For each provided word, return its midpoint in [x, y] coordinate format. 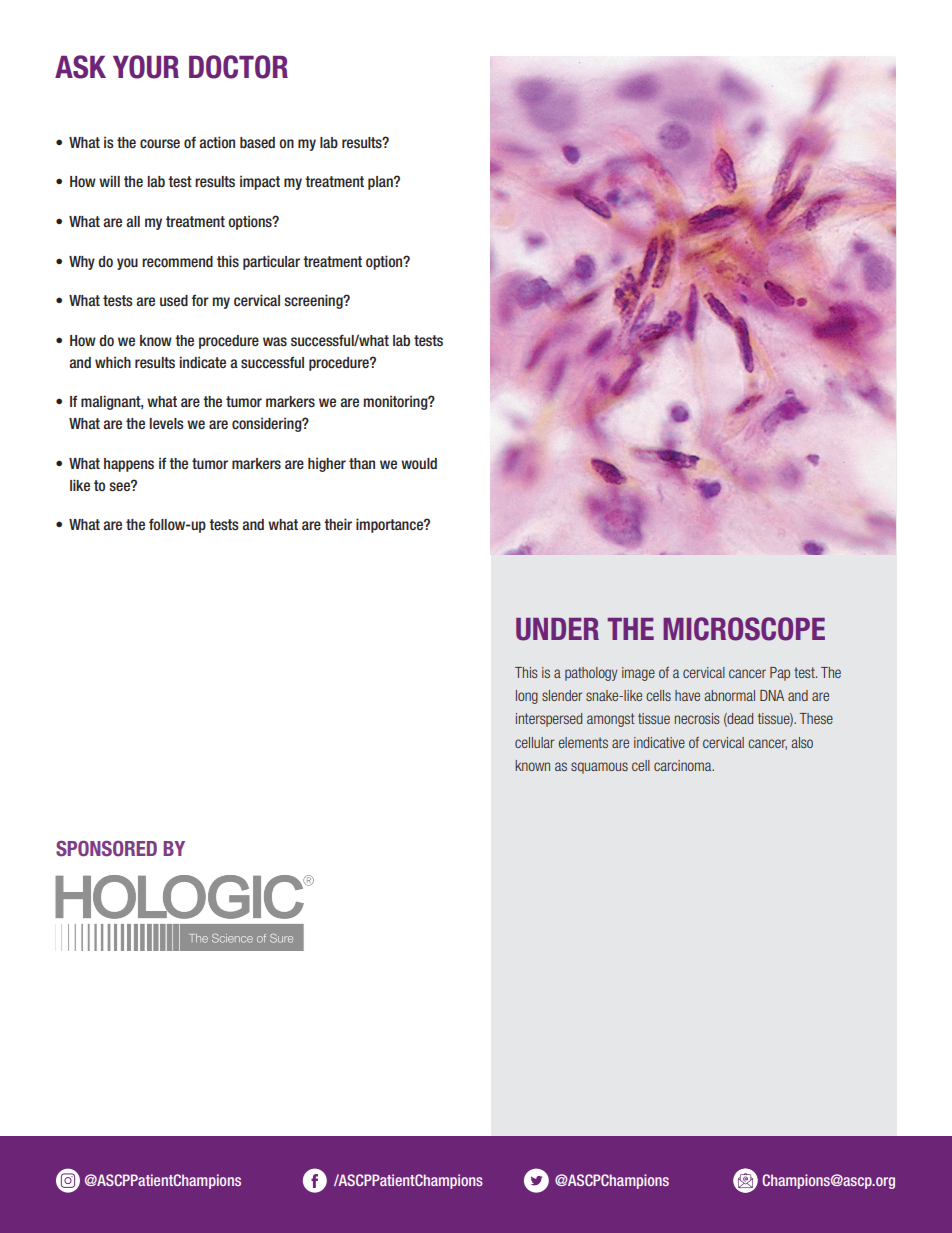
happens [129, 465]
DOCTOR [238, 67]
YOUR [146, 67]
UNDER [557, 629]
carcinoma [684, 765]
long [527, 697]
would [419, 463]
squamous [599, 768]
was [275, 342]
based [257, 143]
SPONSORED [106, 848]
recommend [177, 261]
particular [271, 262]
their [338, 524]
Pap [780, 674]
